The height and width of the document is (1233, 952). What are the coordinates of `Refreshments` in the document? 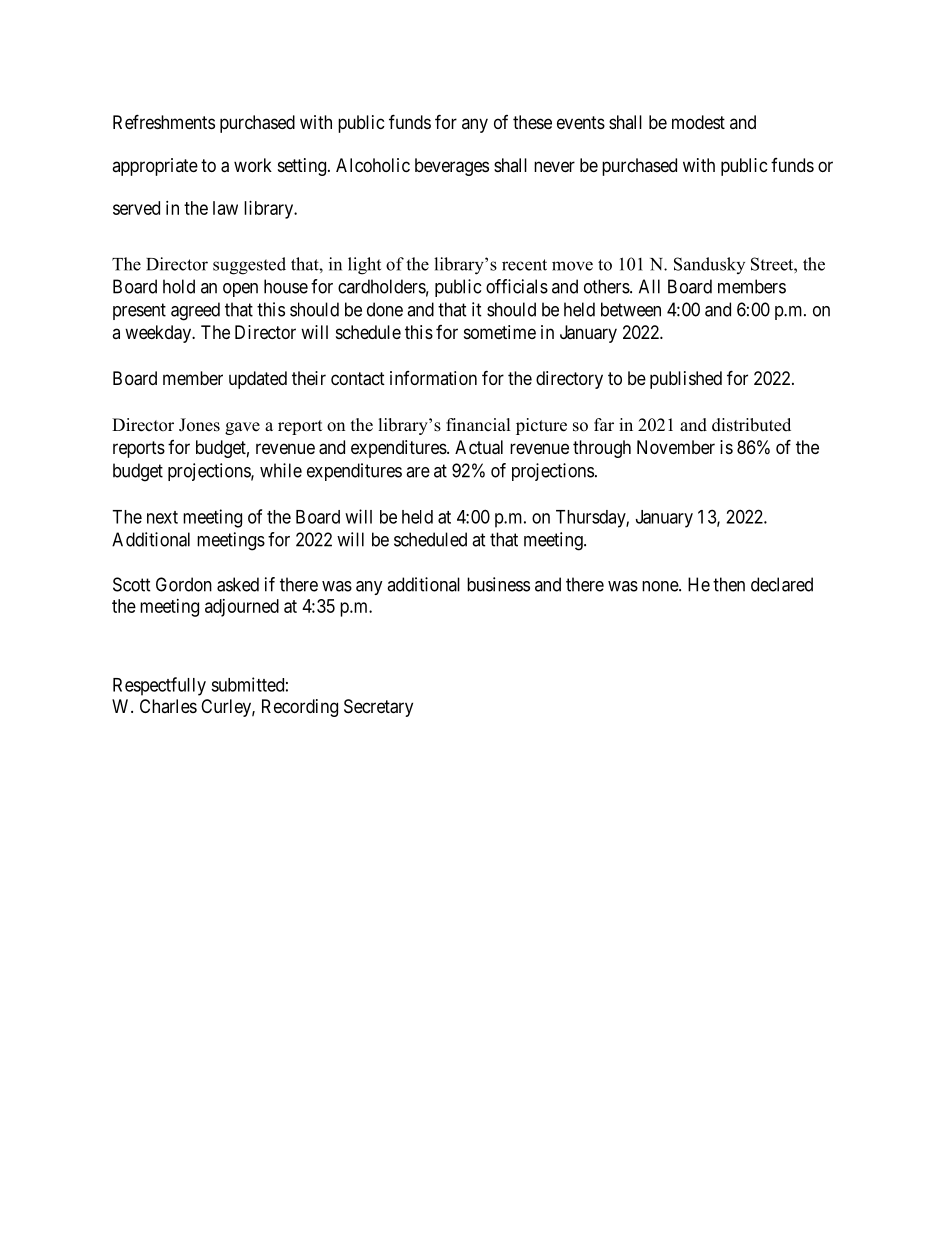 It's located at (164, 121).
